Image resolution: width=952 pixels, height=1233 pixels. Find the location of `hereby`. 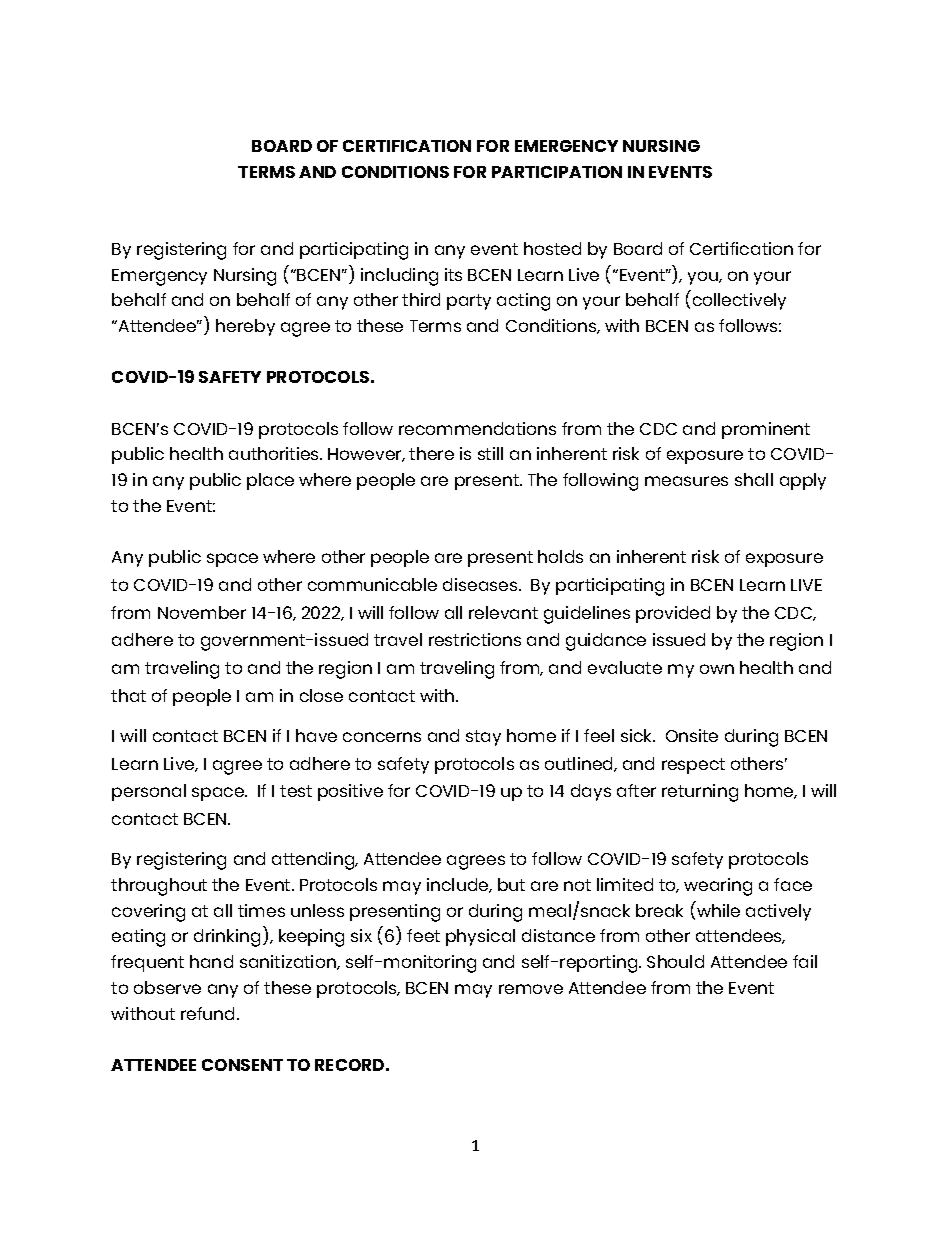

hereby is located at coordinates (245, 327).
